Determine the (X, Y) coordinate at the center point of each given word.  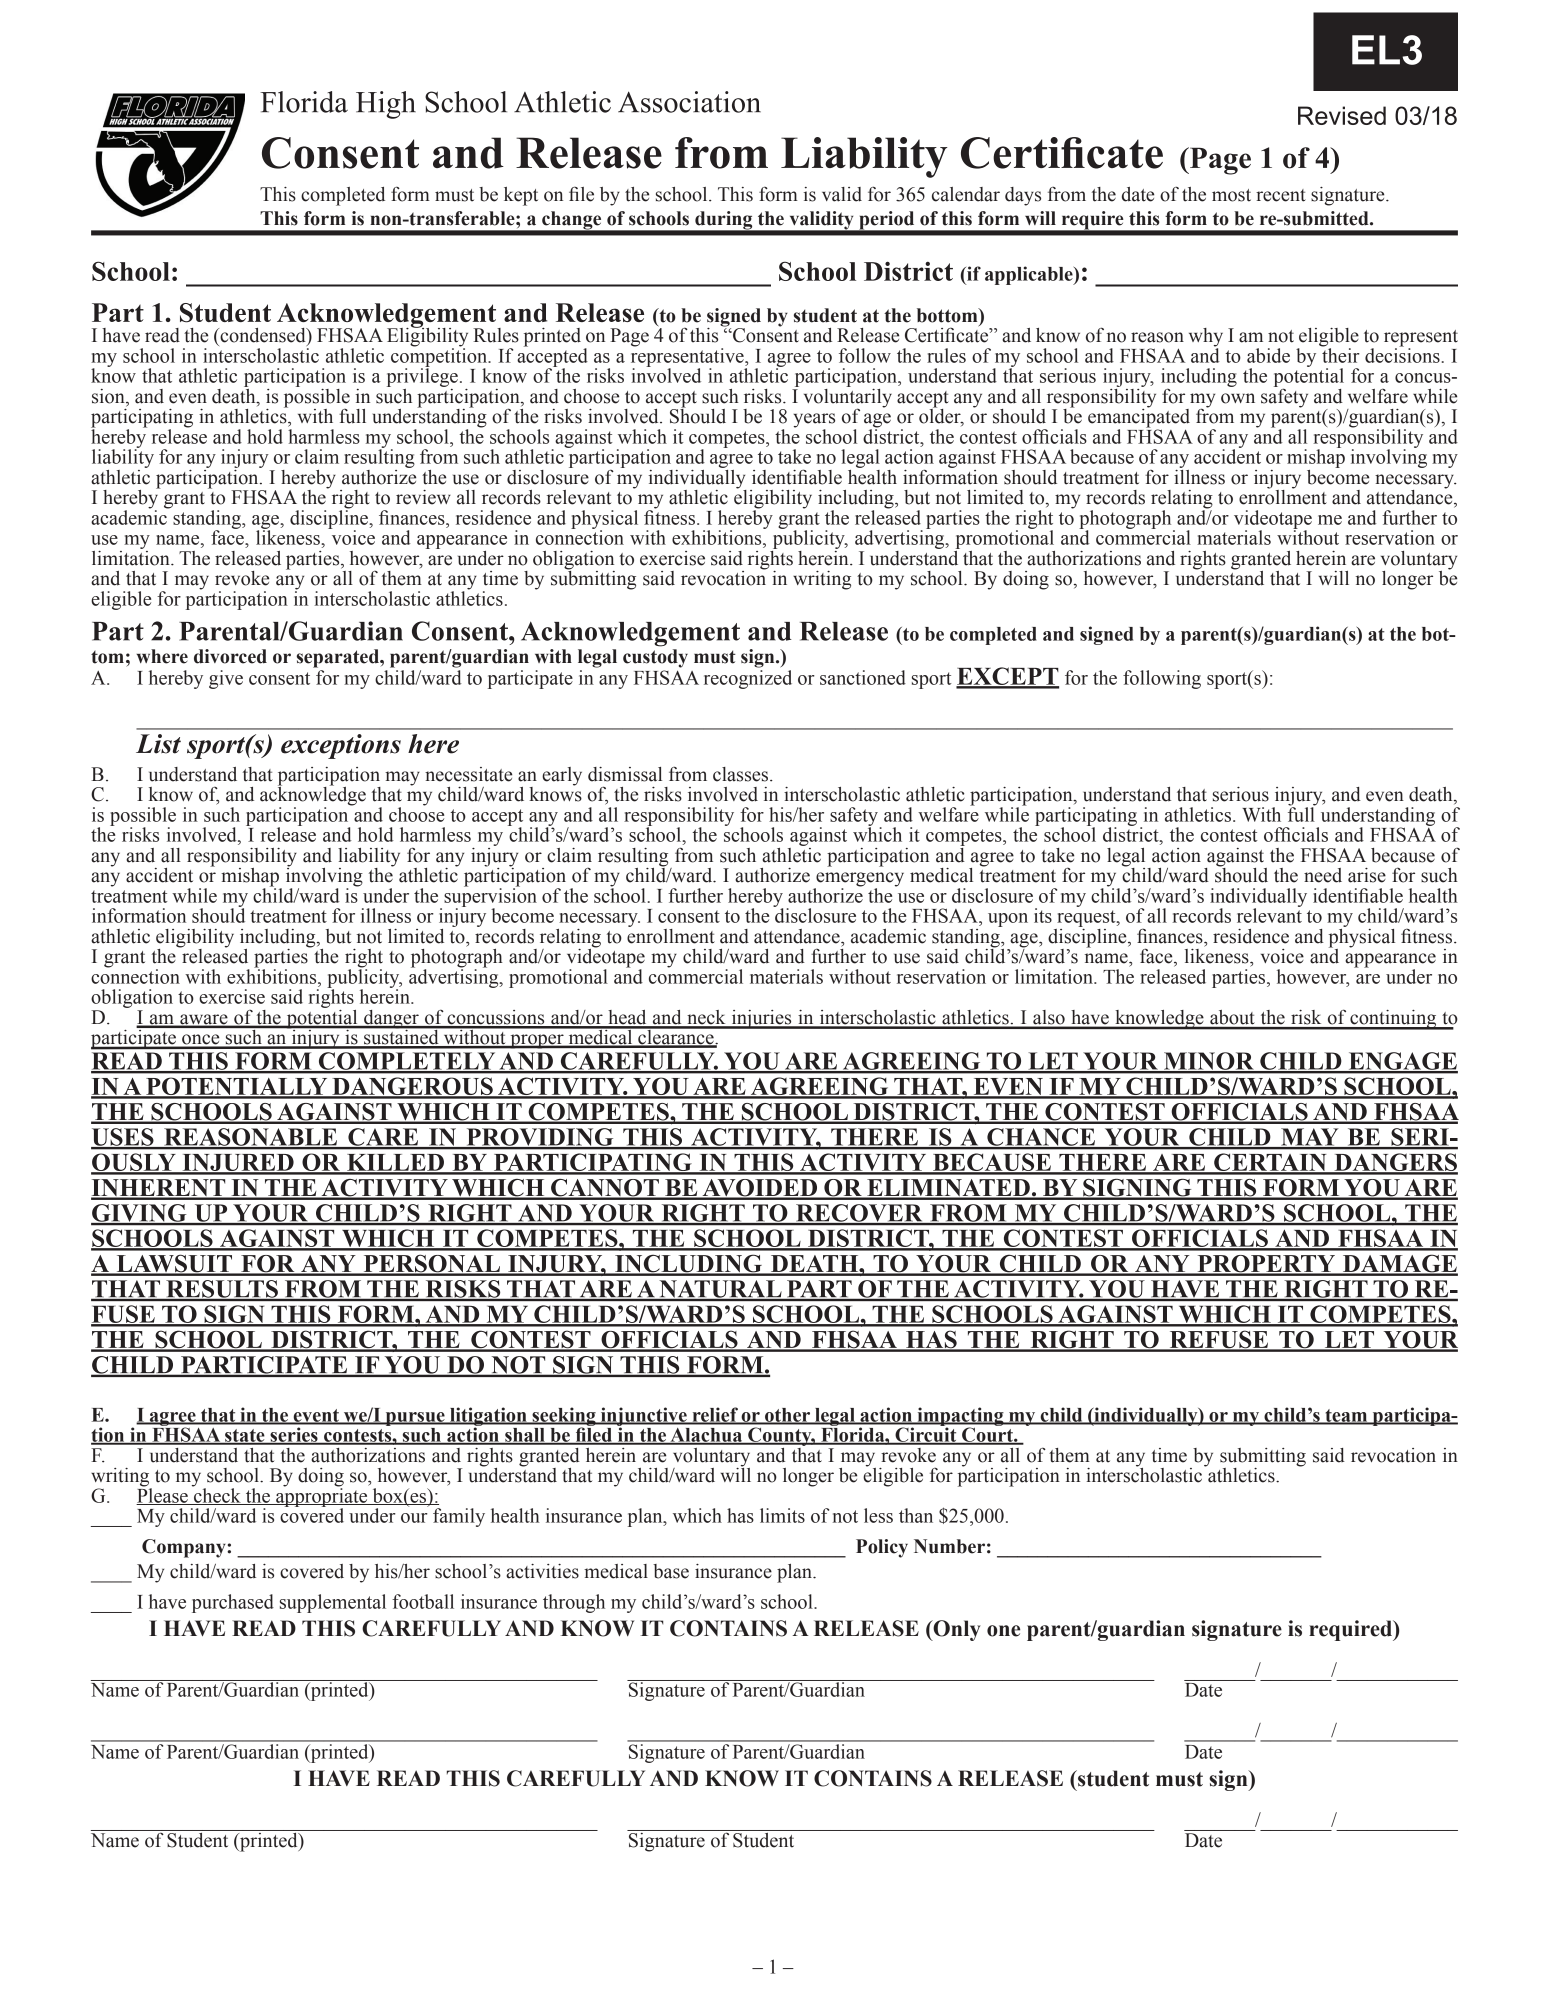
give (226, 679)
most (1231, 195)
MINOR (1209, 1062)
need (1323, 875)
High (386, 105)
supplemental (333, 1603)
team (1346, 1416)
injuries (761, 1019)
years (814, 421)
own (1238, 398)
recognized (748, 679)
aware (204, 1020)
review (423, 497)
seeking (564, 1417)
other (788, 1416)
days (1023, 196)
